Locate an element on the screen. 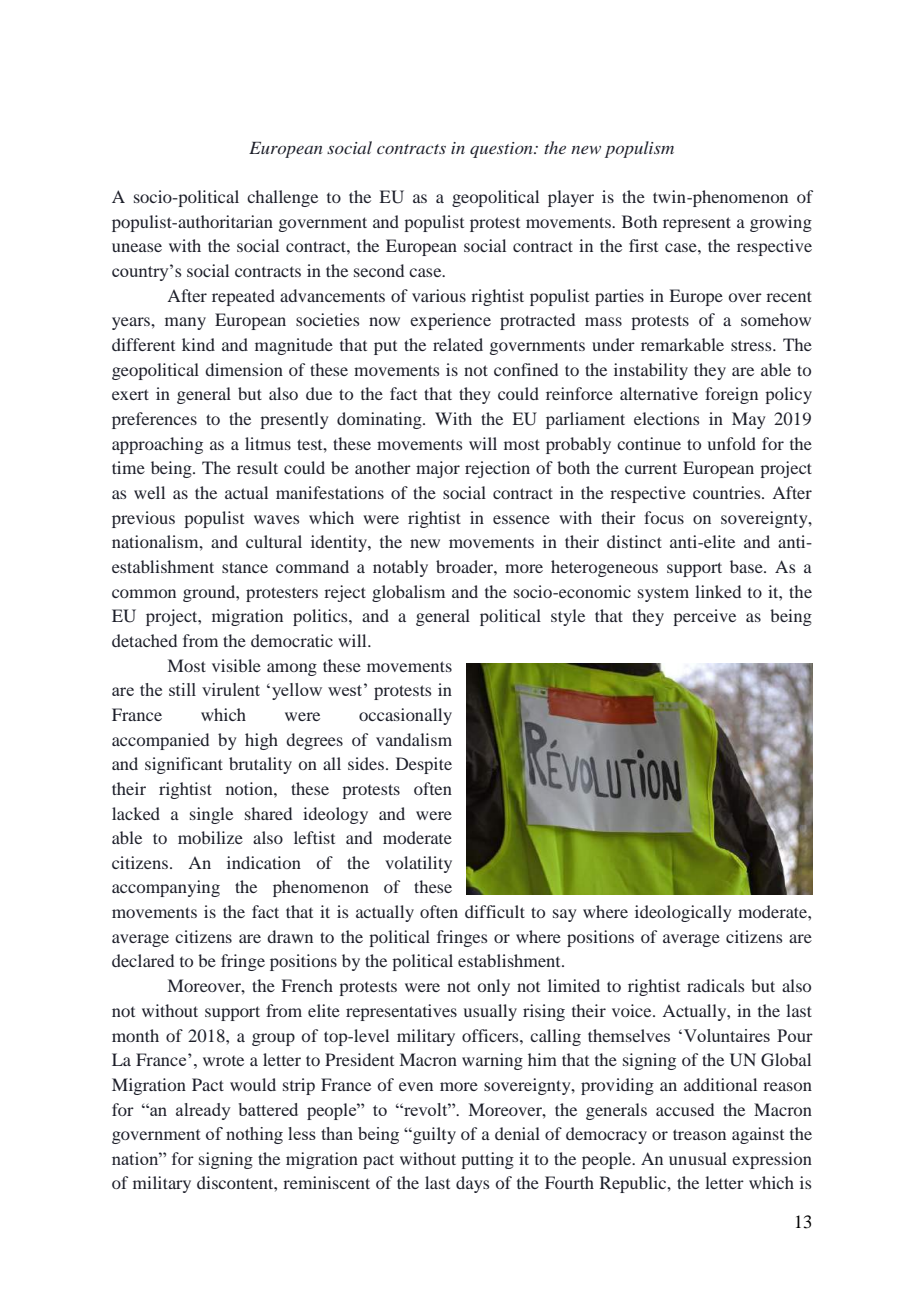  ideologically is located at coordinates (683, 913).
